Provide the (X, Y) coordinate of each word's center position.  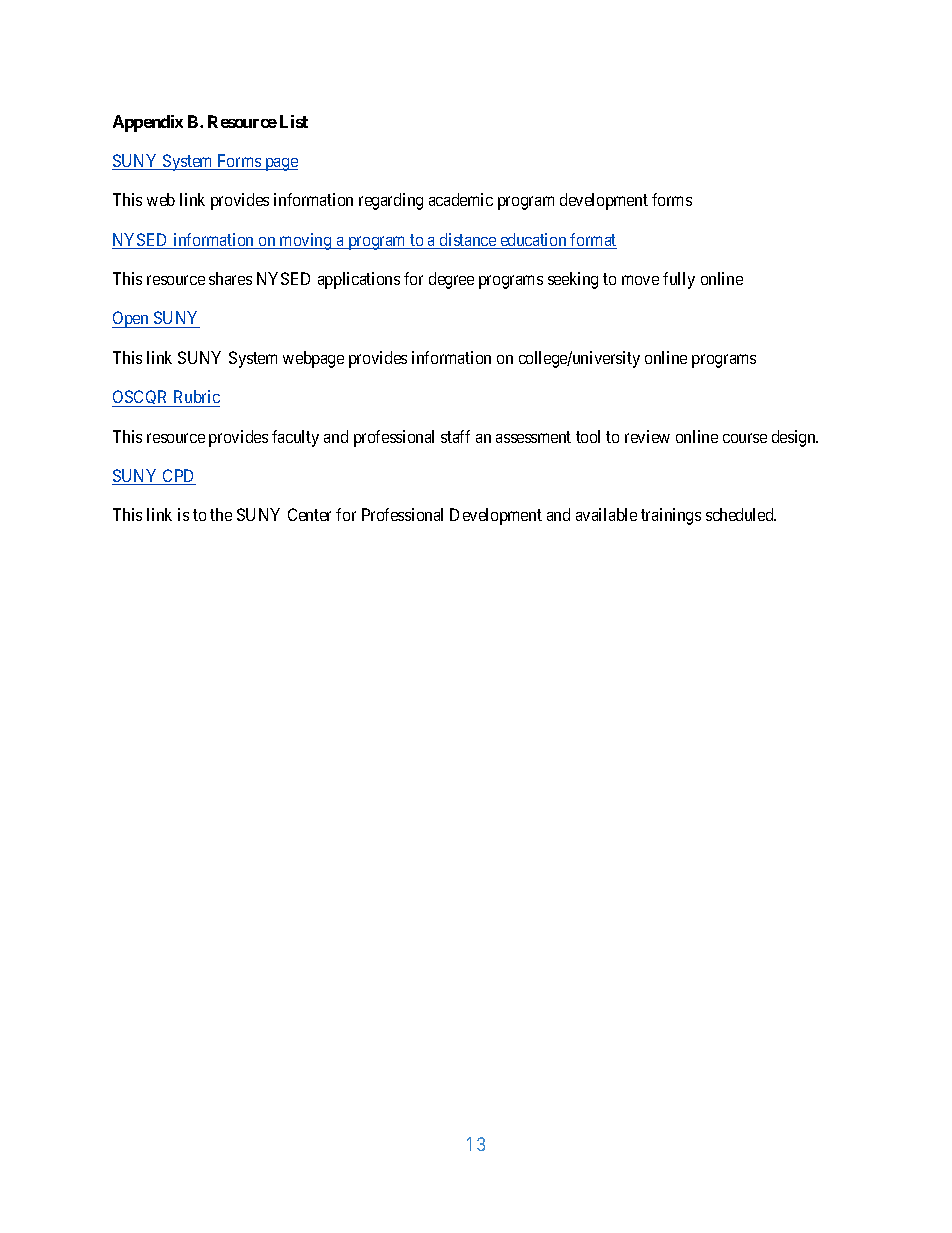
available (606, 514)
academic (461, 199)
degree (451, 280)
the (221, 514)
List (294, 121)
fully (679, 280)
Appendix (148, 123)
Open (131, 319)
